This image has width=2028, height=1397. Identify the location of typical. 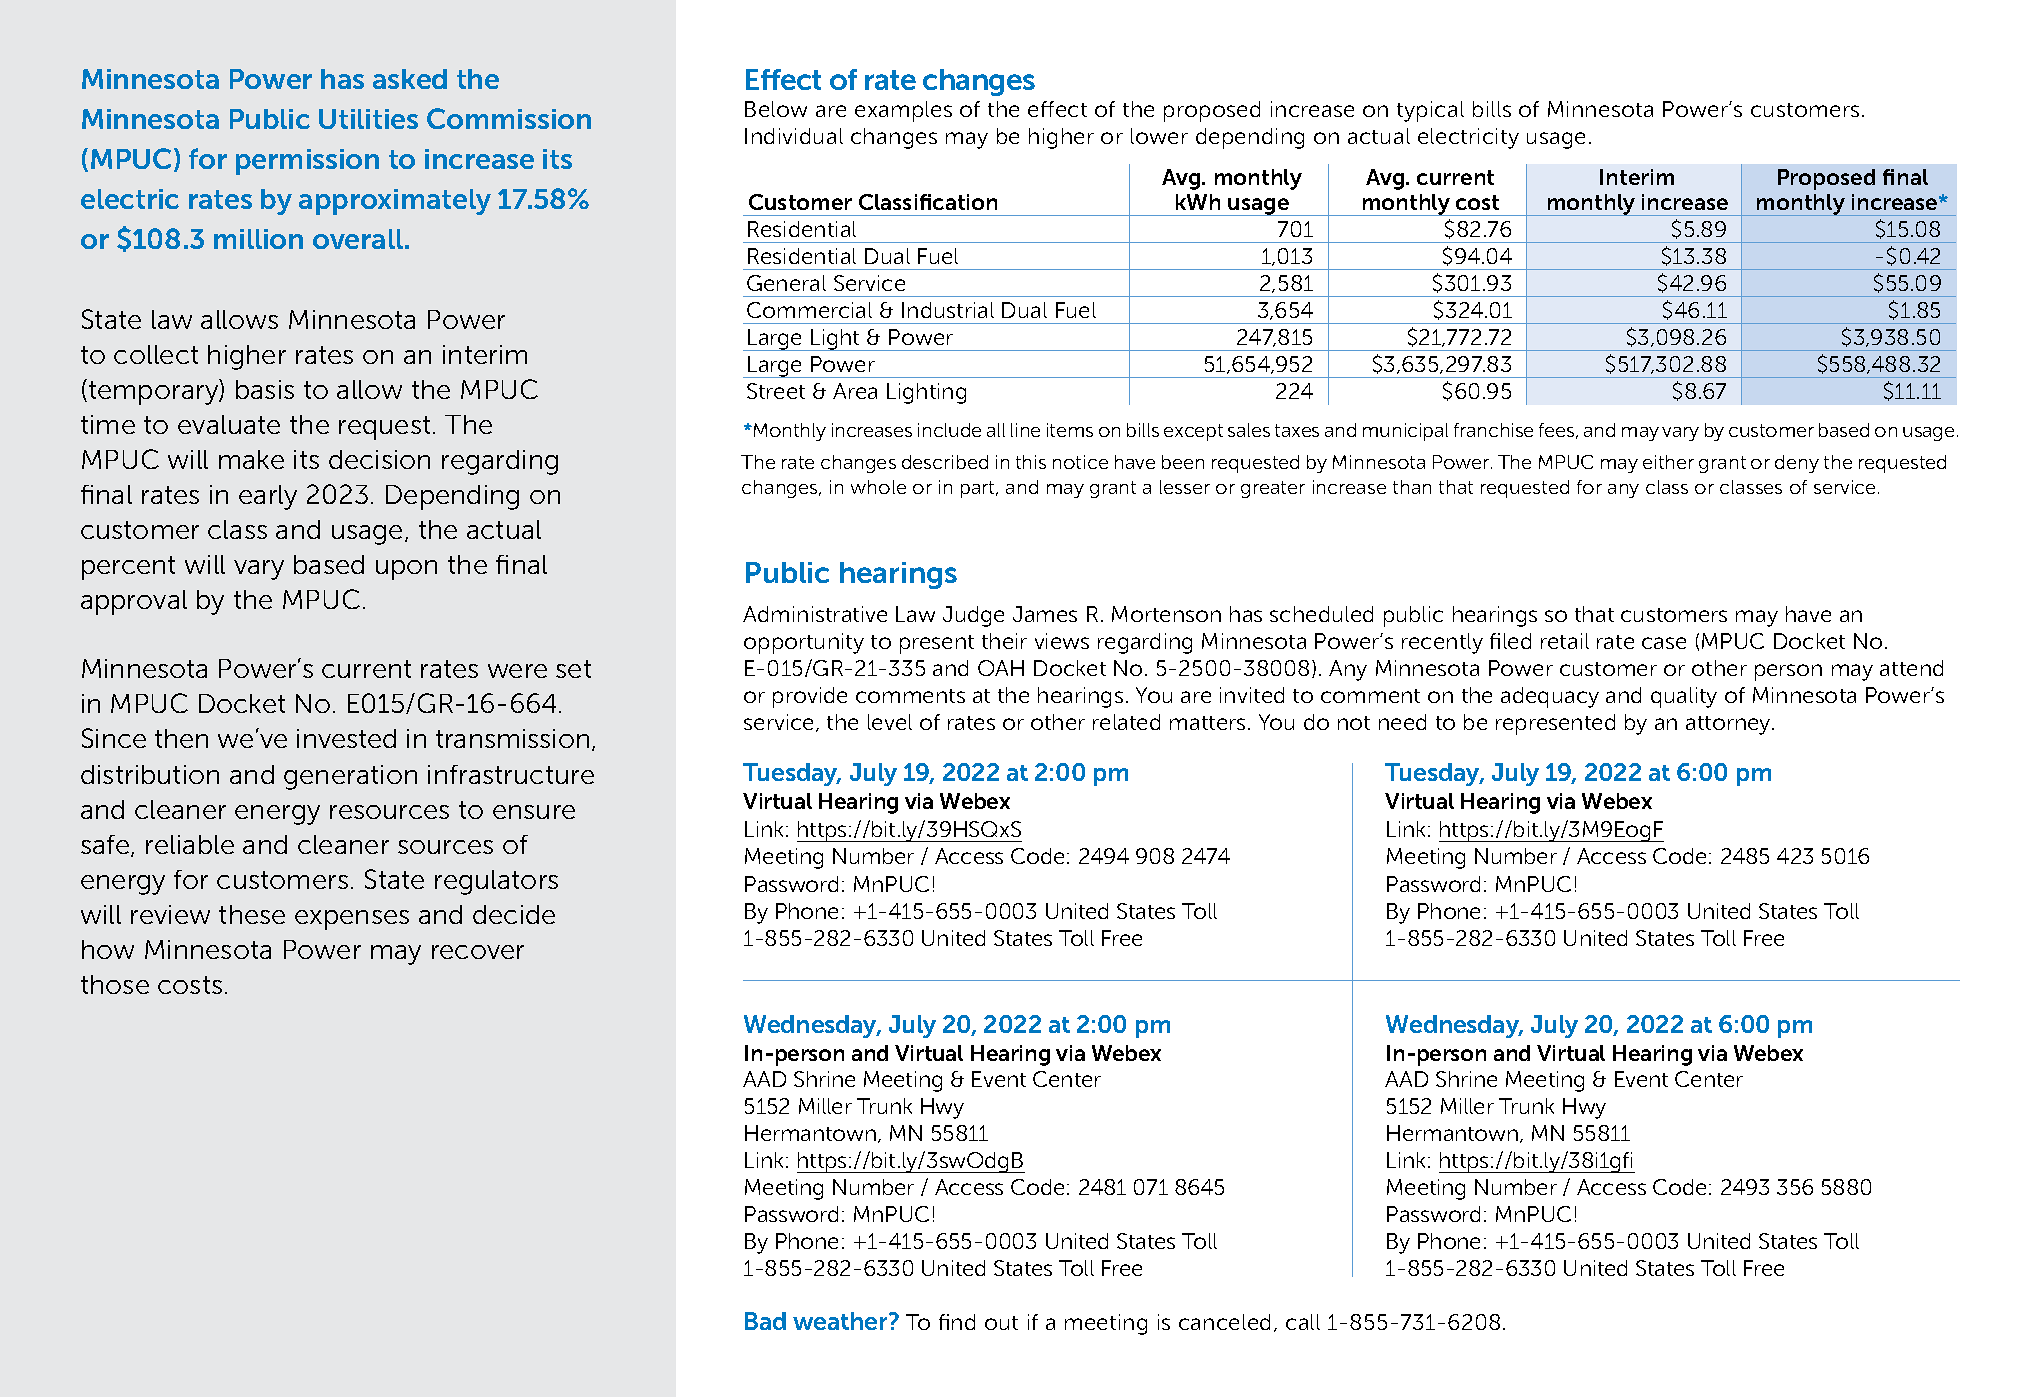
(1430, 111).
